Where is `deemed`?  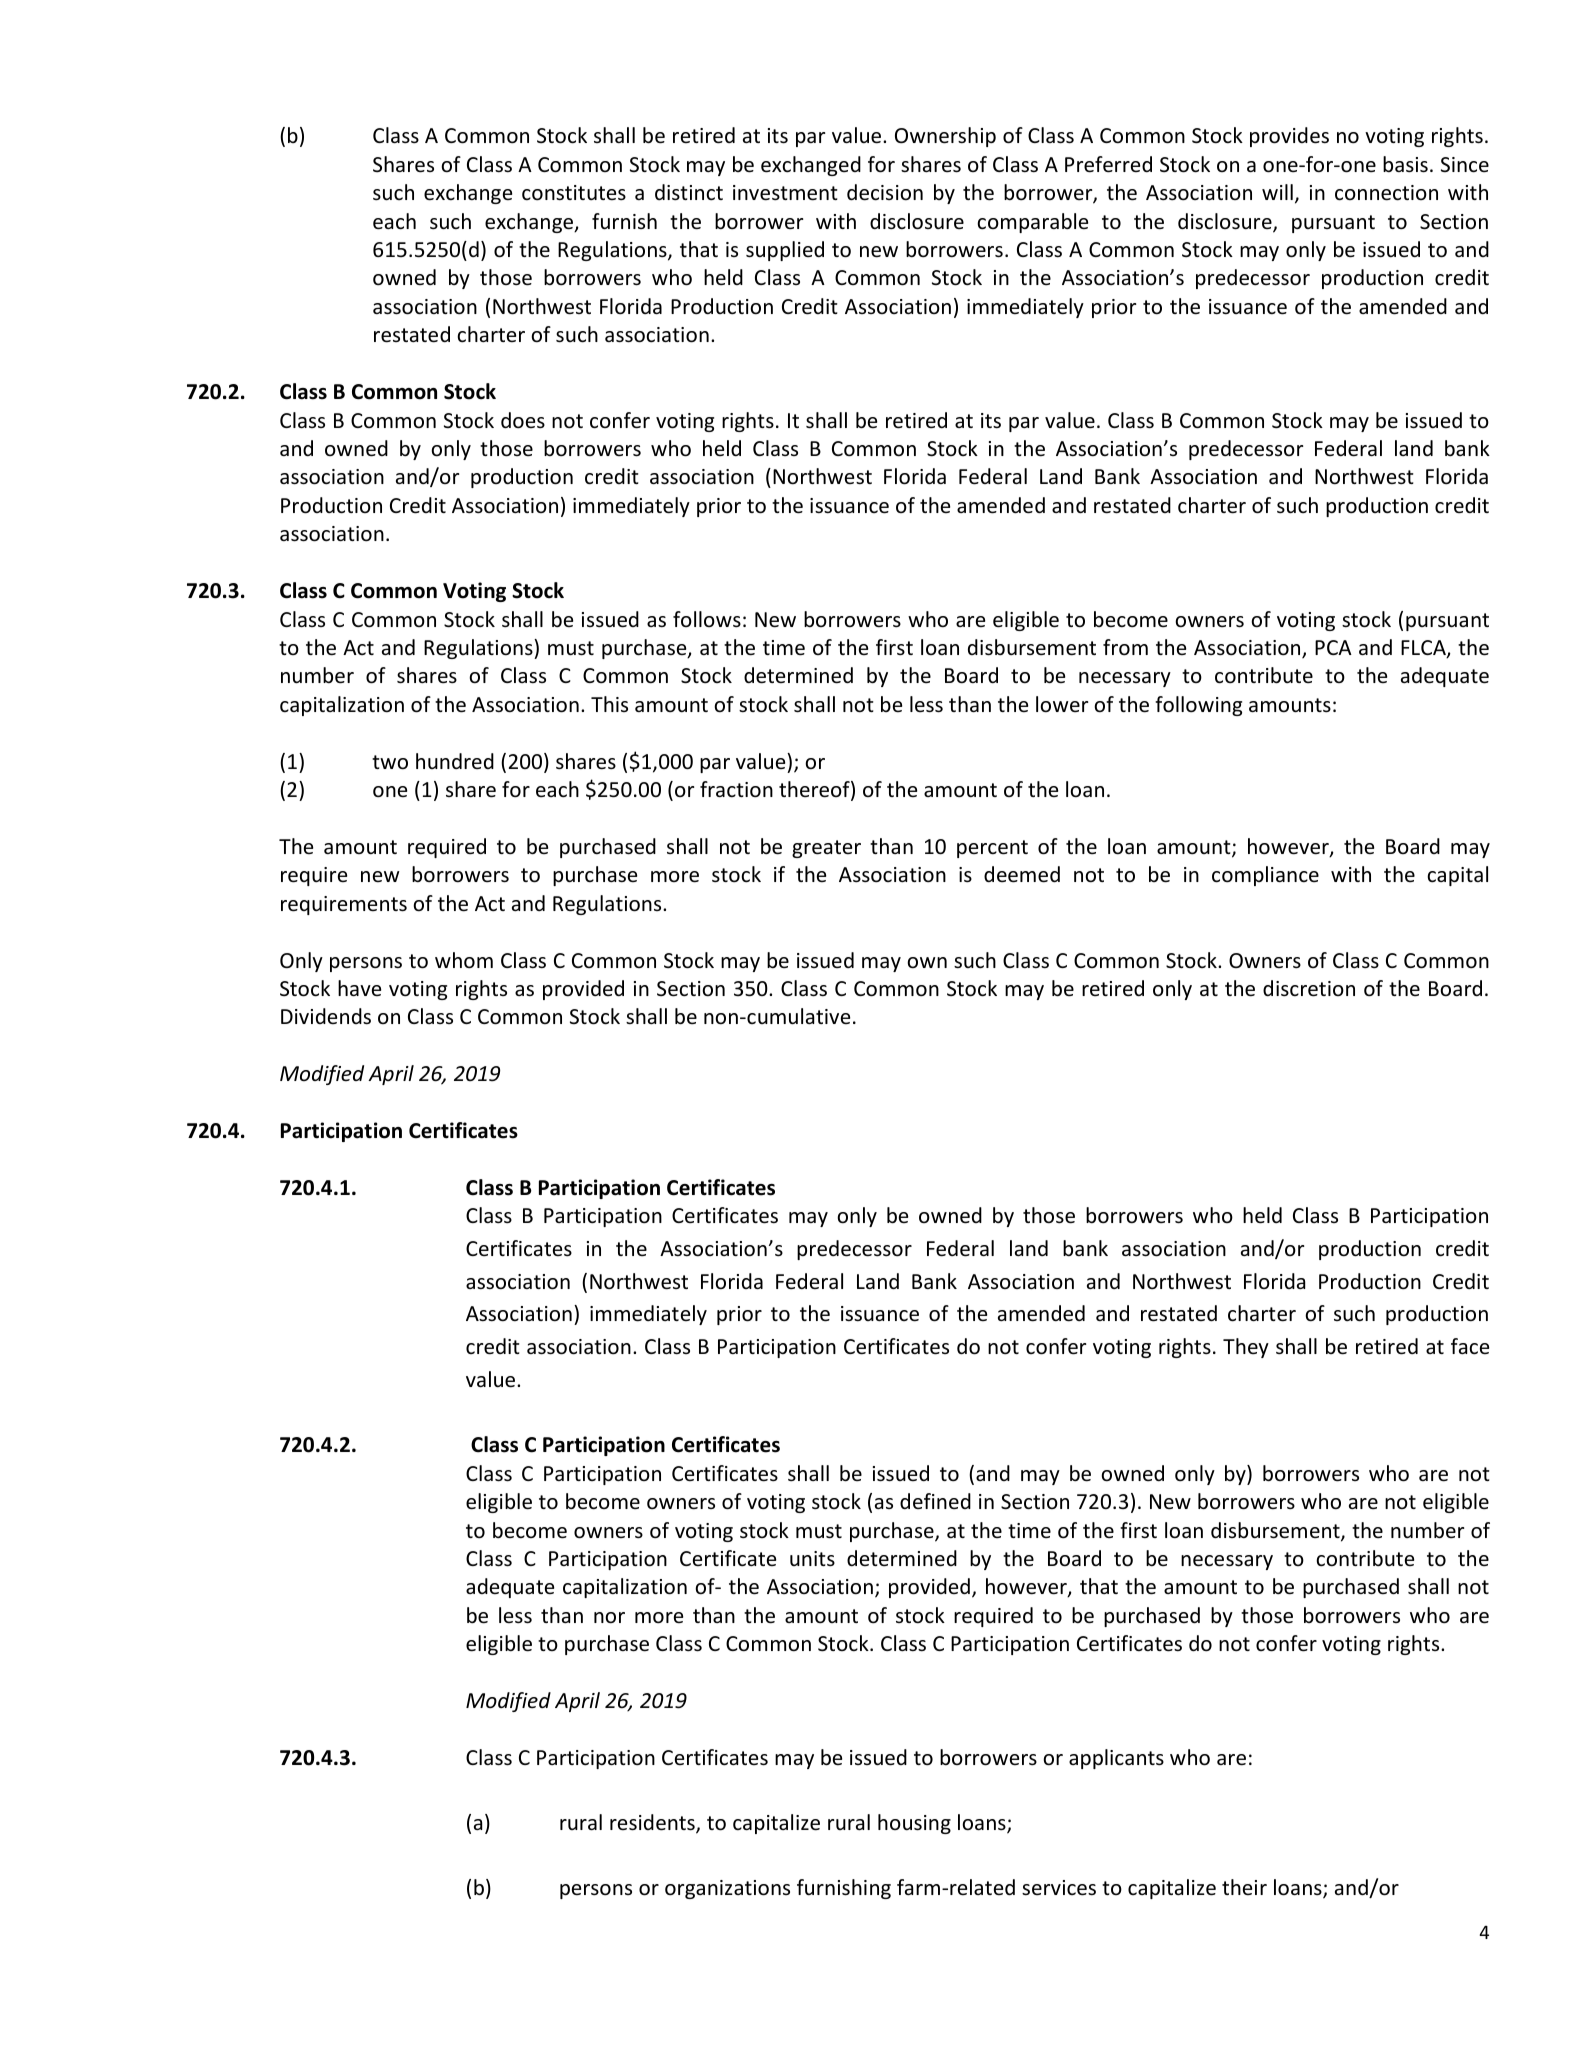
deemed is located at coordinates (1022, 874).
